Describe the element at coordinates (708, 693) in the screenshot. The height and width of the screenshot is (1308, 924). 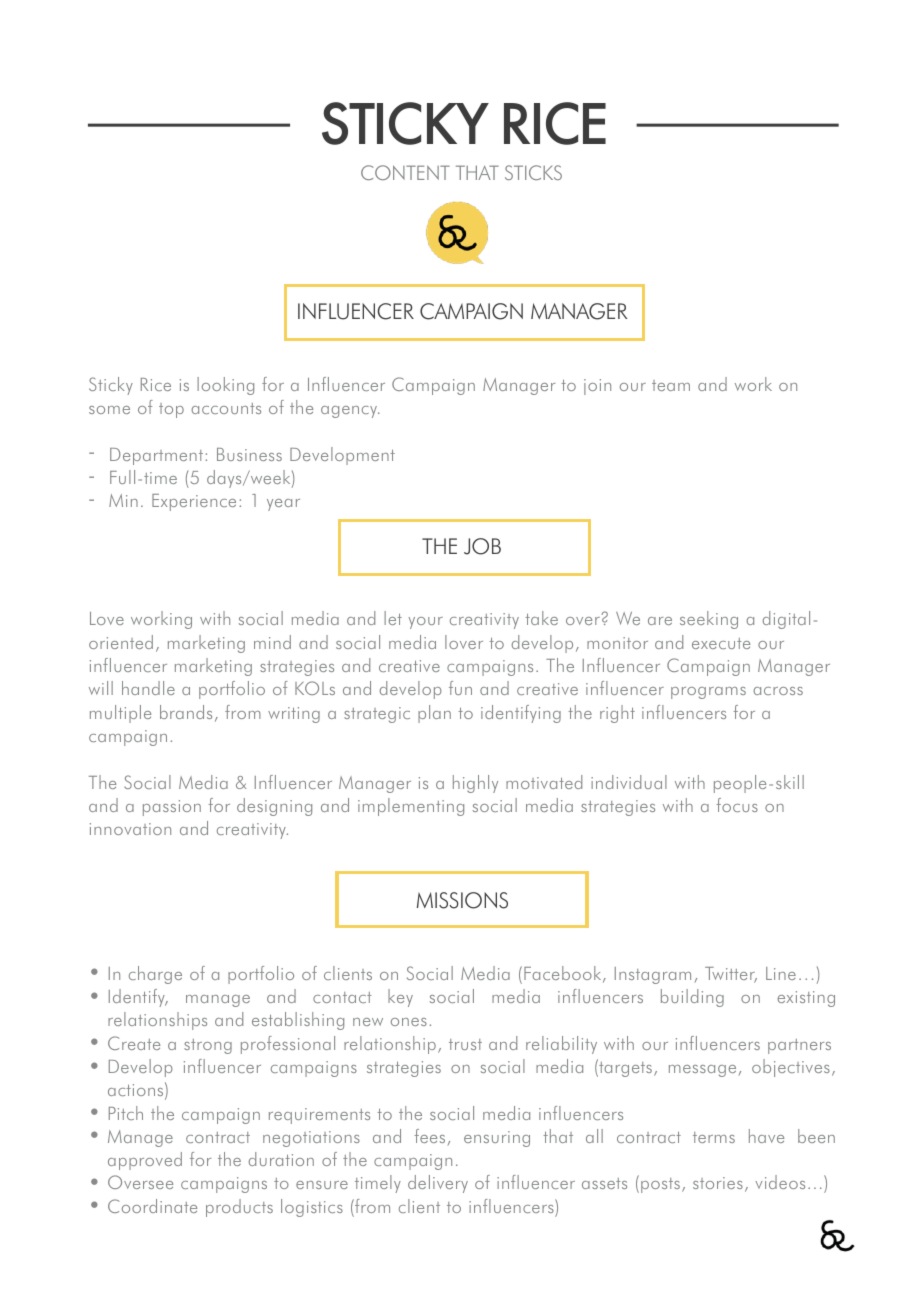
I see `programs` at that location.
